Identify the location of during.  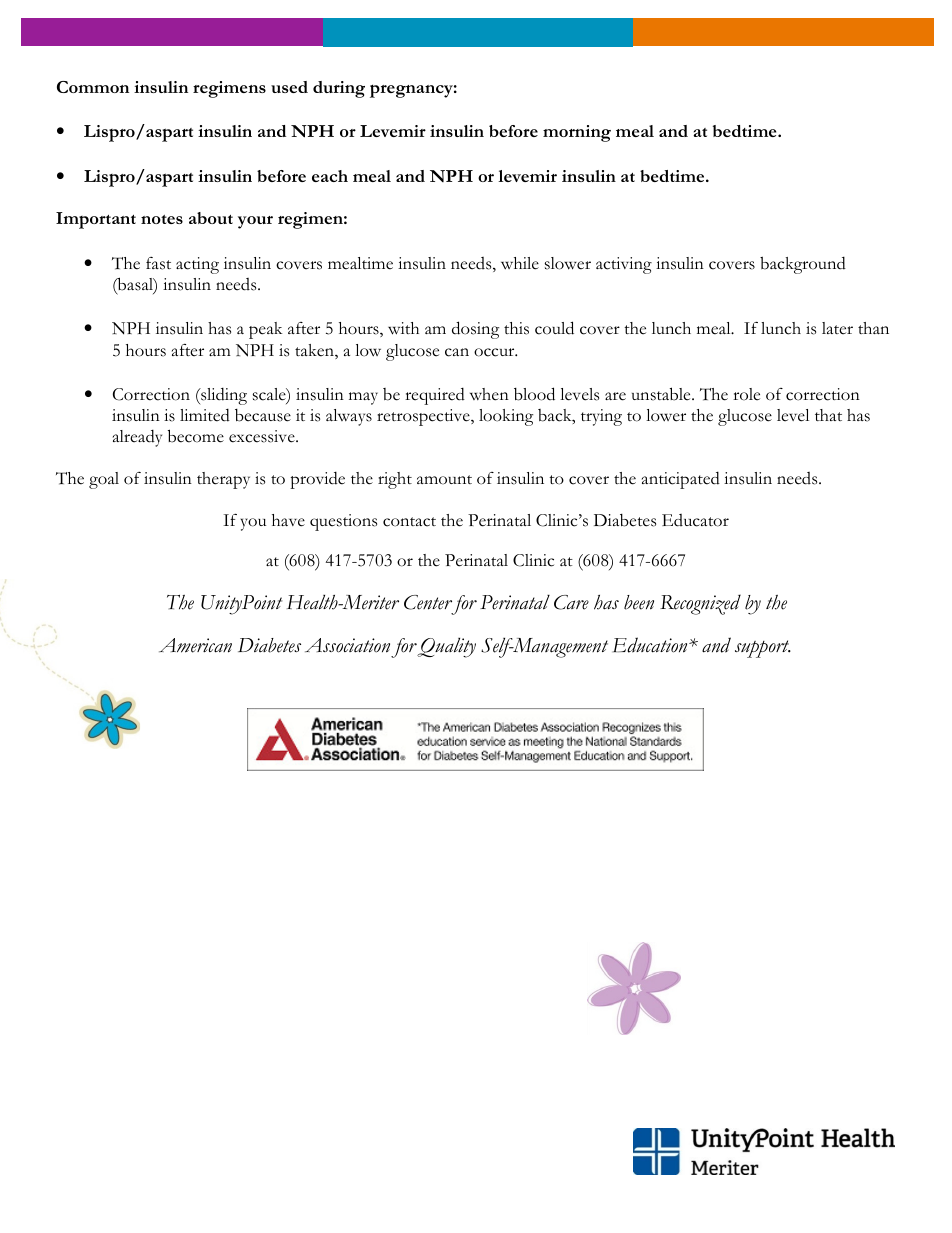
(339, 89).
